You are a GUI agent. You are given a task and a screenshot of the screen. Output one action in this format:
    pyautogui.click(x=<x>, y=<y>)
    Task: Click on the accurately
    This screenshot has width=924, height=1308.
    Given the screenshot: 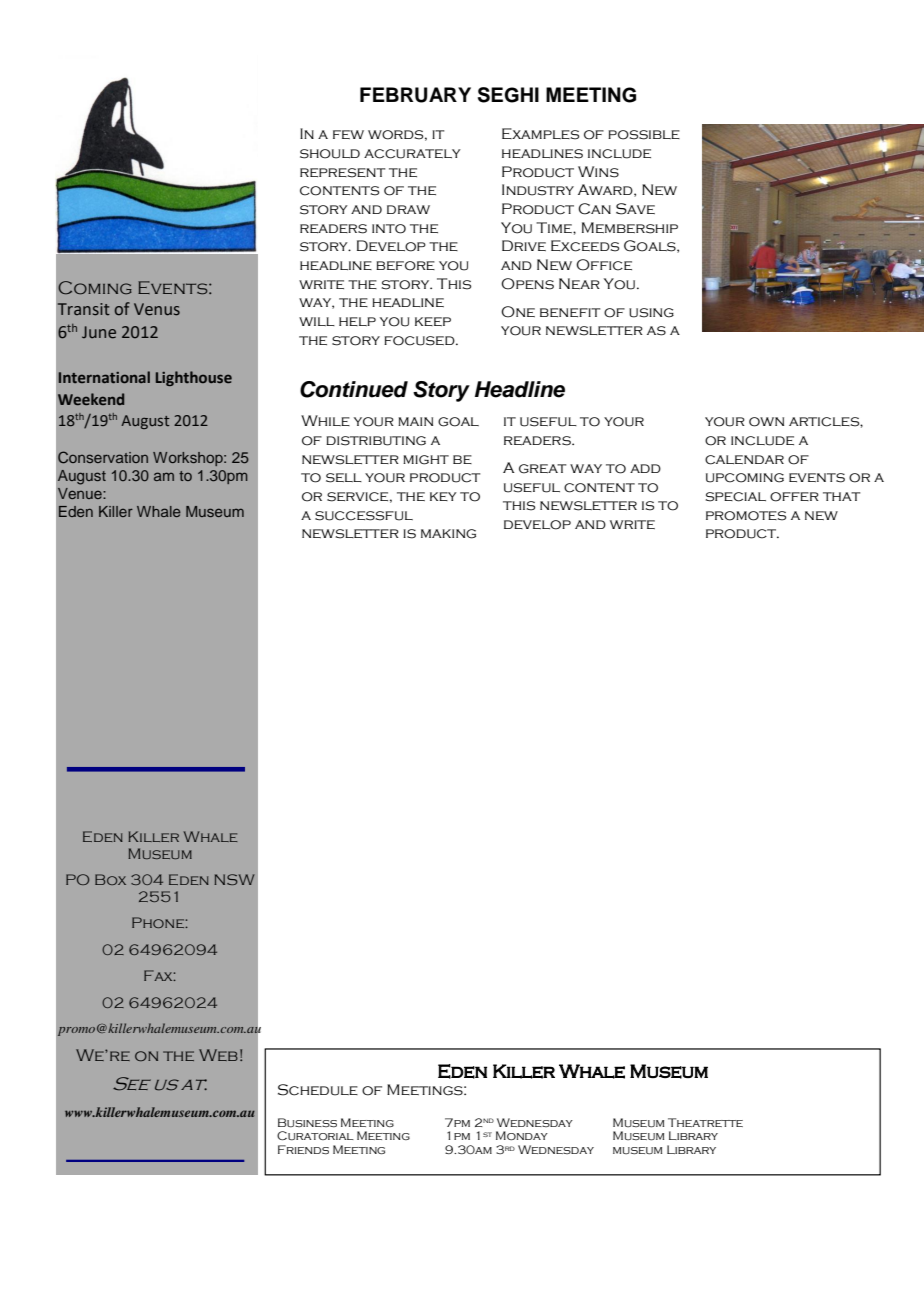 What is the action you would take?
    pyautogui.click(x=412, y=154)
